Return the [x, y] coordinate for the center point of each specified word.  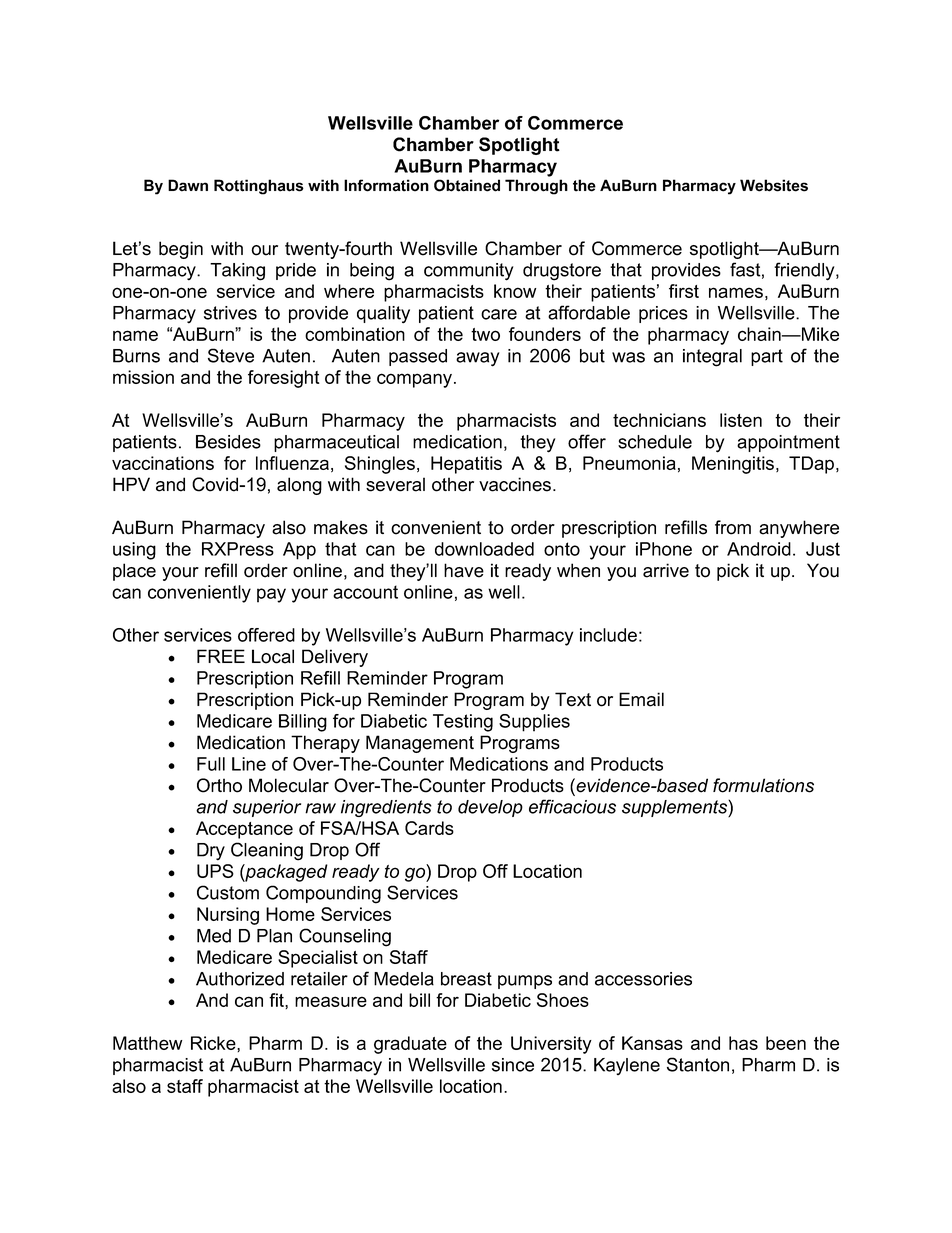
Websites [774, 185]
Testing [463, 723]
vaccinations [163, 463]
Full [211, 764]
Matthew [147, 1043]
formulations [763, 785]
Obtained [467, 185]
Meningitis [734, 465]
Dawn [188, 185]
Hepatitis [466, 465]
